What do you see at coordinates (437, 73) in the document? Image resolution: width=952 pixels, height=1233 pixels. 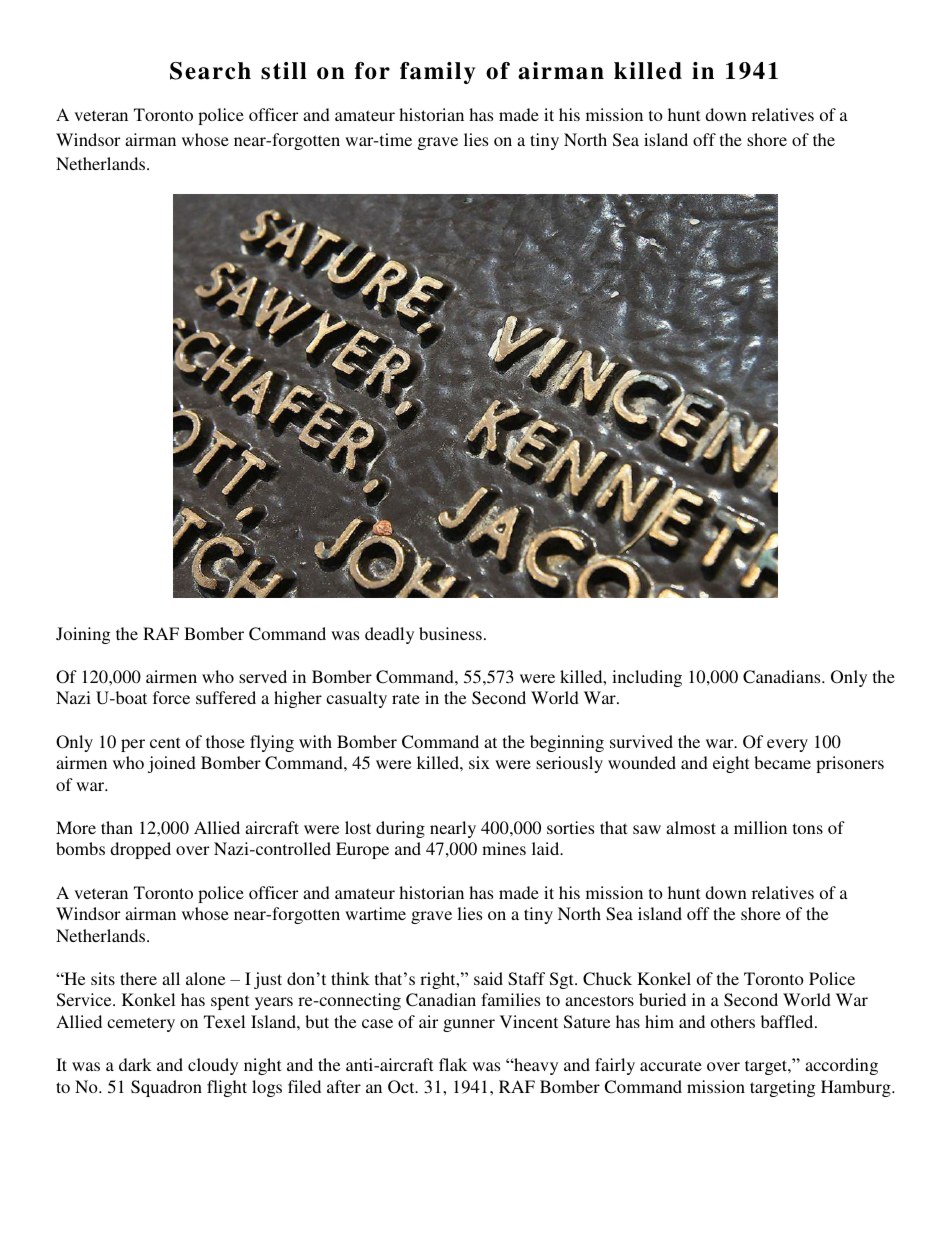 I see `family` at bounding box center [437, 73].
